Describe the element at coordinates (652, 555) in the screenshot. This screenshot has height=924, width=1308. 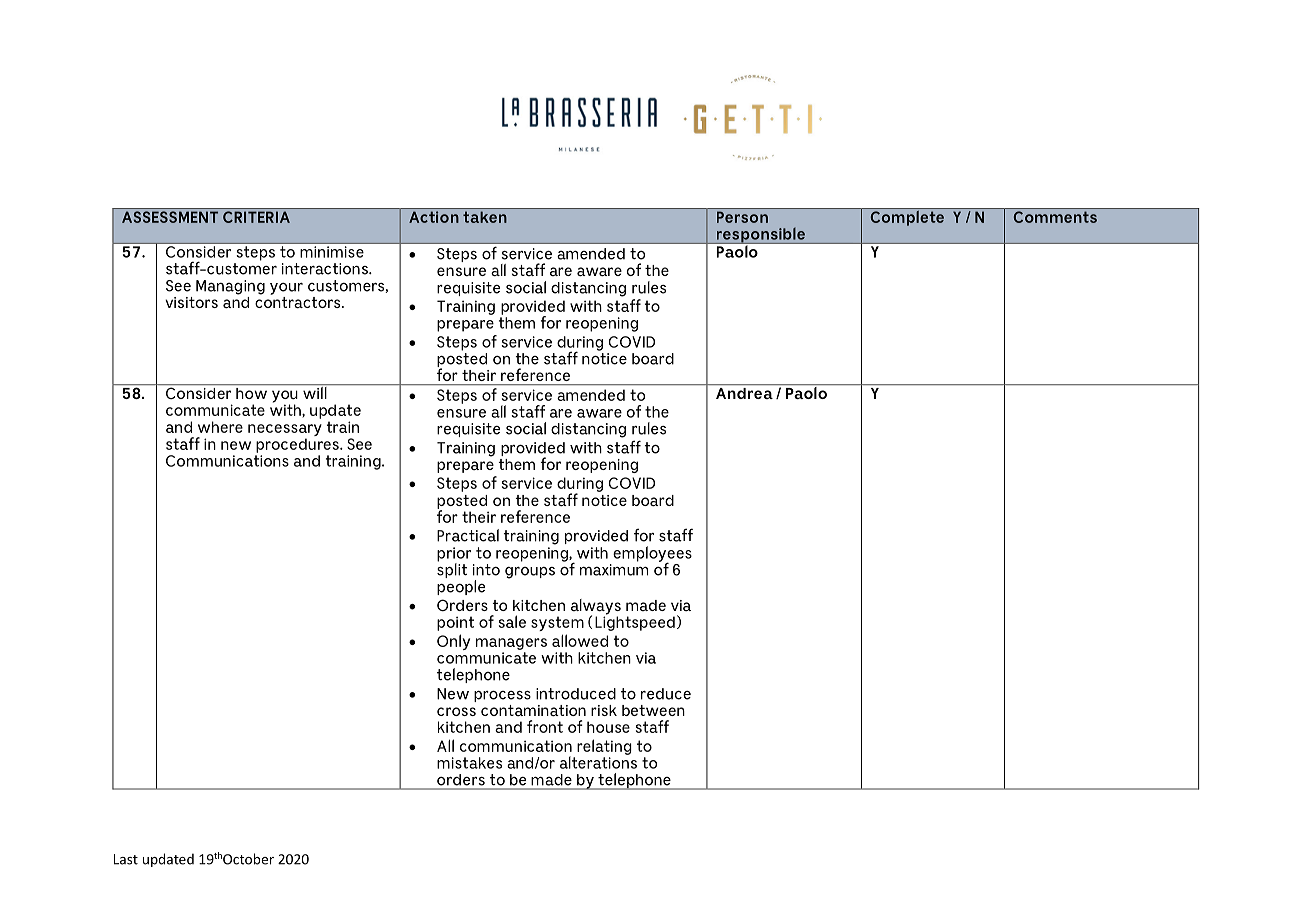
I see `employees` at that location.
